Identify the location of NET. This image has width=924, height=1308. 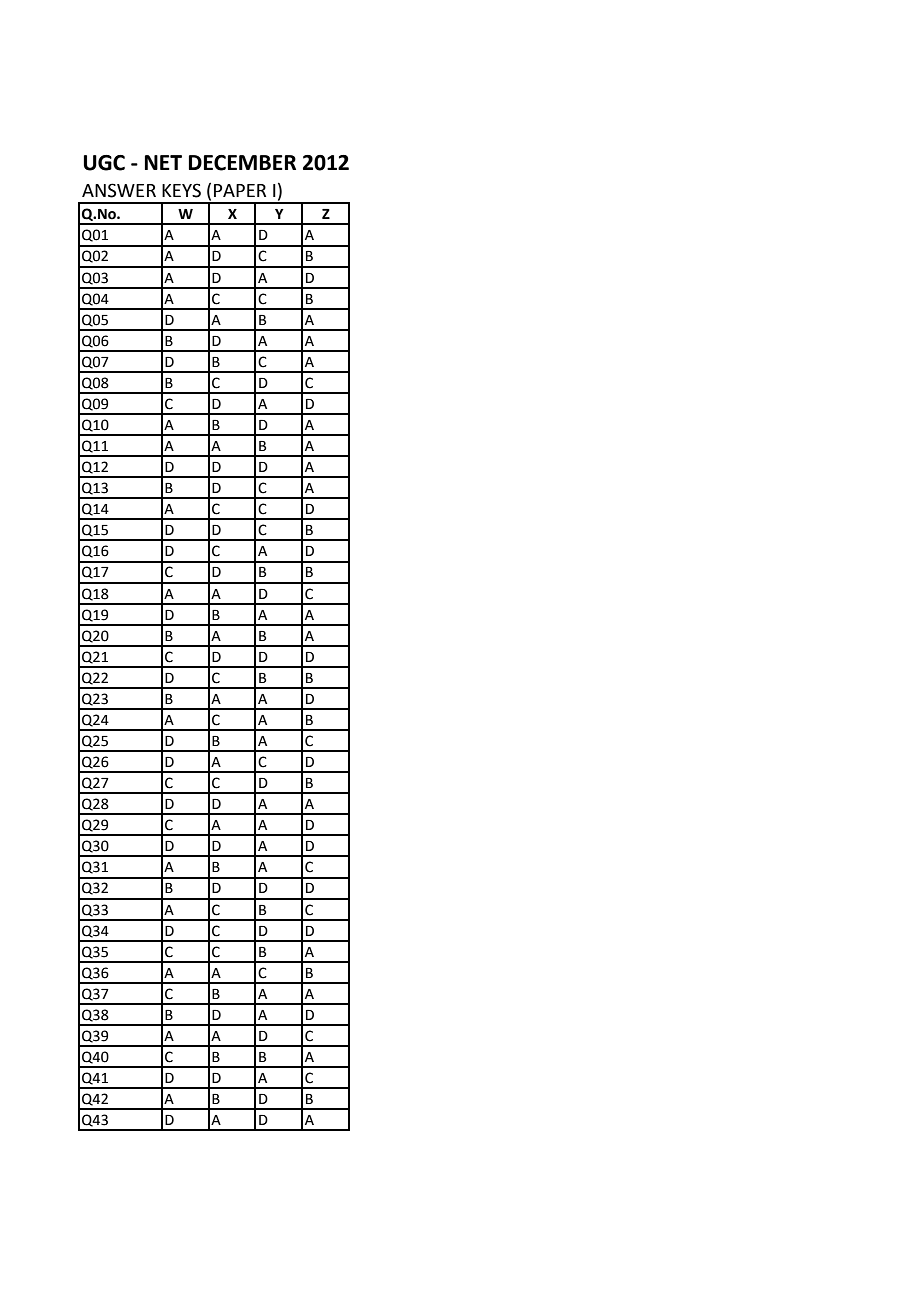
(163, 162).
